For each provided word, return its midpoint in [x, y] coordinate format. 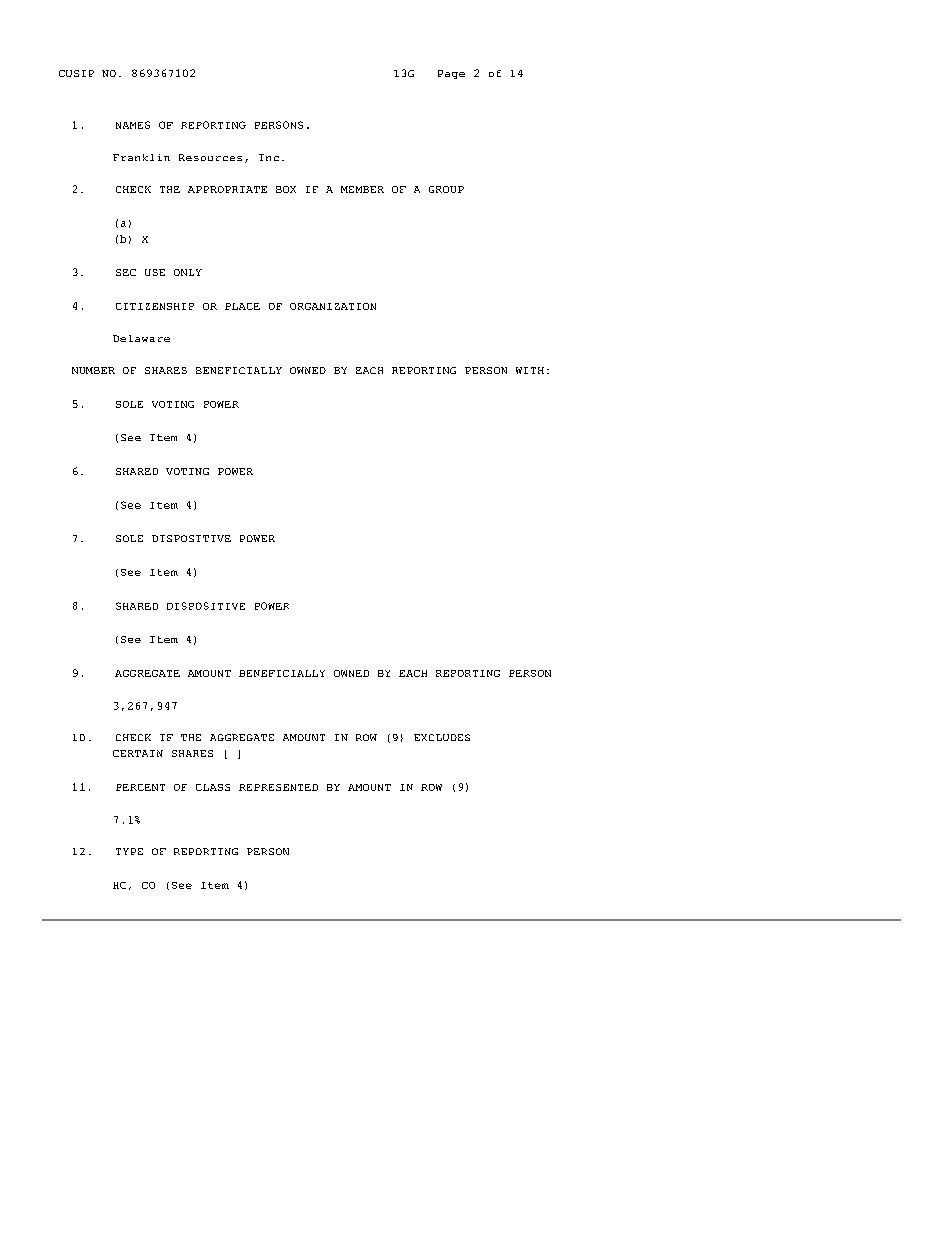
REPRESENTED [278, 787]
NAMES [133, 125]
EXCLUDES [442, 737]
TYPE [129, 851]
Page [451, 74]
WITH [530, 370]
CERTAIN [138, 753]
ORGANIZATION [333, 306]
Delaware [141, 338]
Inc [269, 157]
